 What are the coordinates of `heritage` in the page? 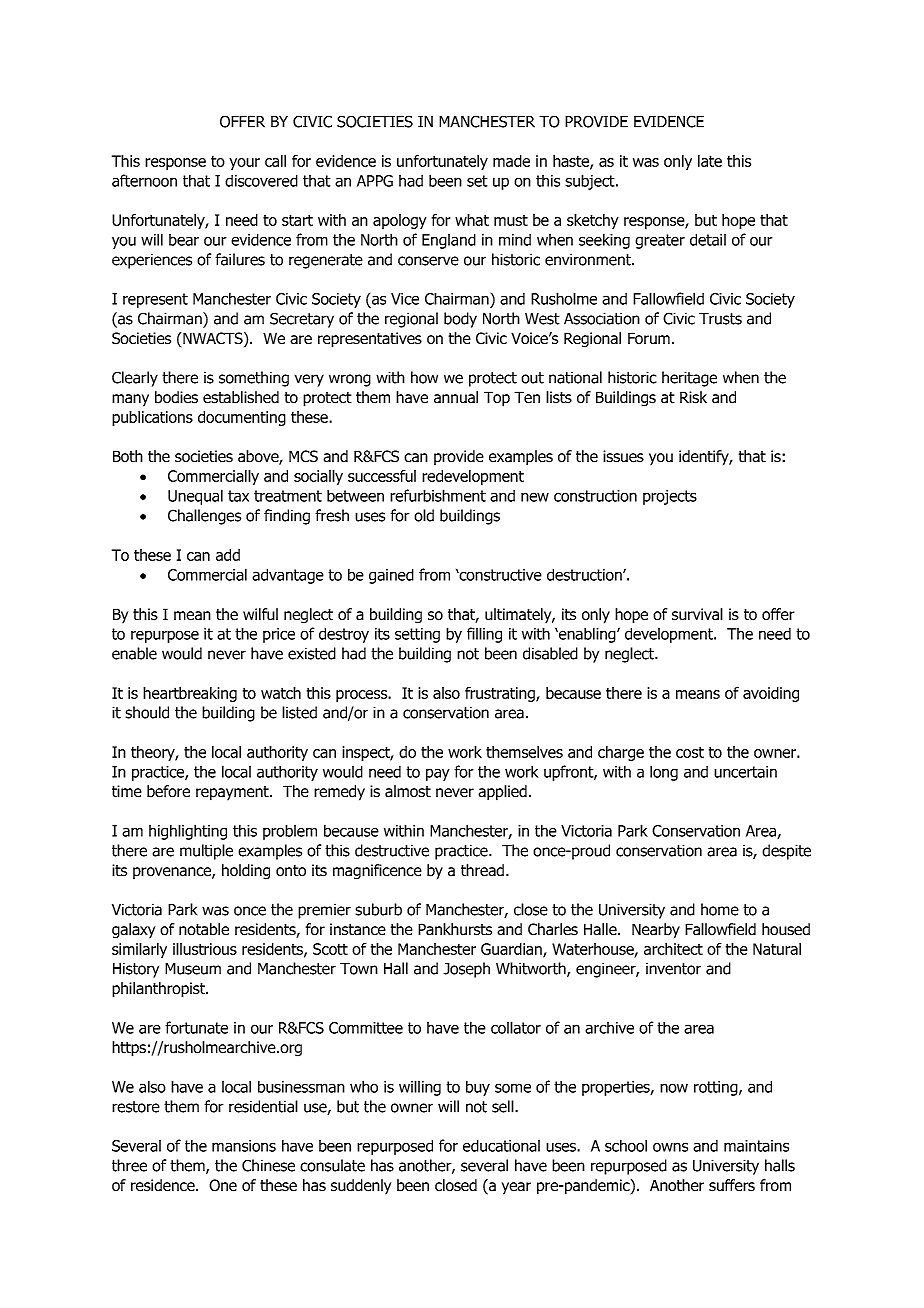 It's located at (689, 379).
